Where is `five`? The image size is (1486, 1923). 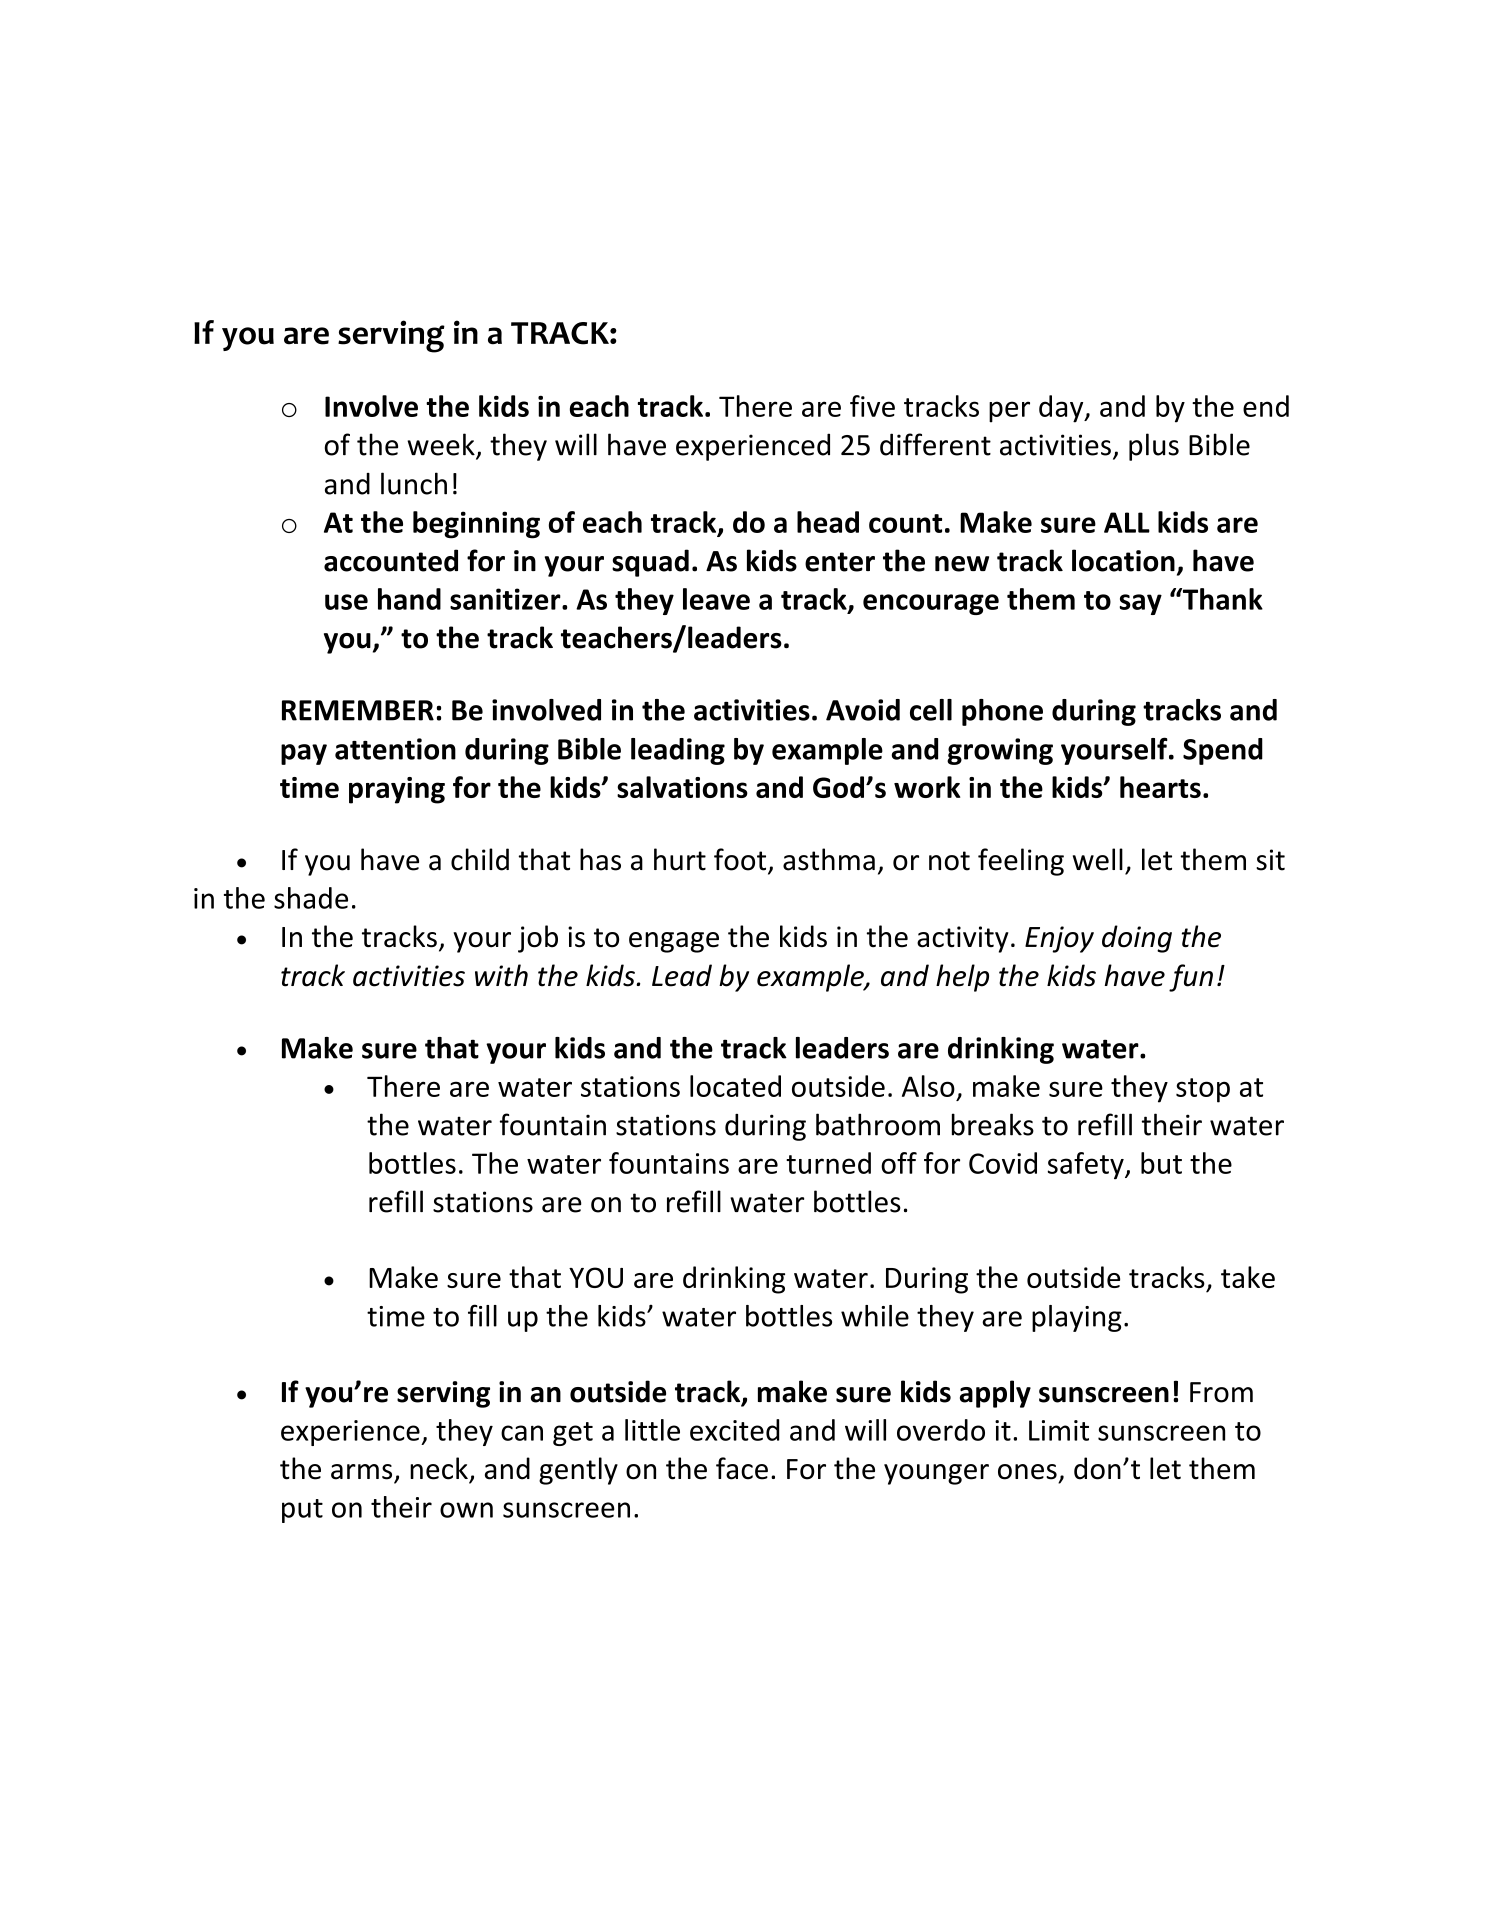
five is located at coordinates (872, 406).
